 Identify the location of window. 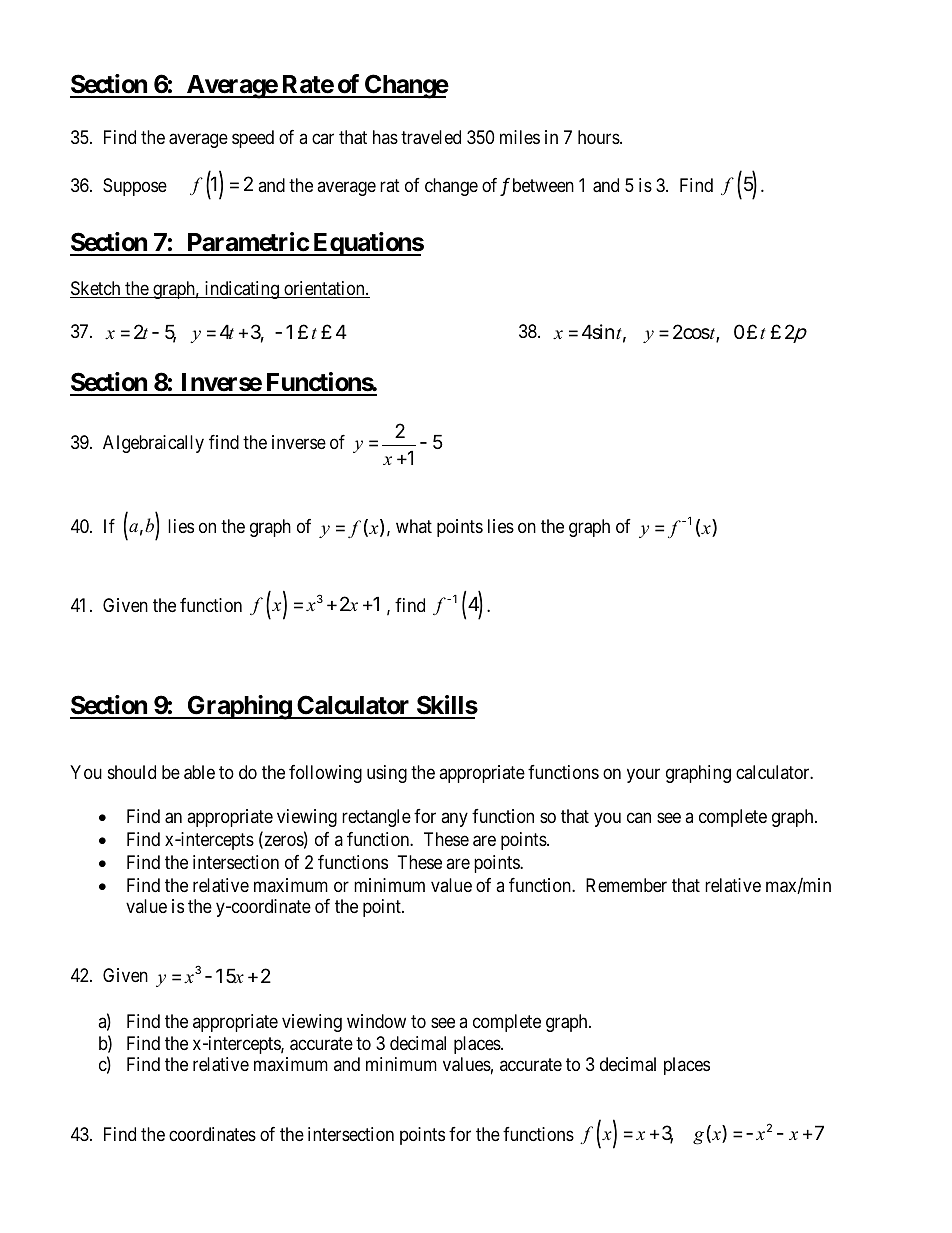
(376, 1021).
